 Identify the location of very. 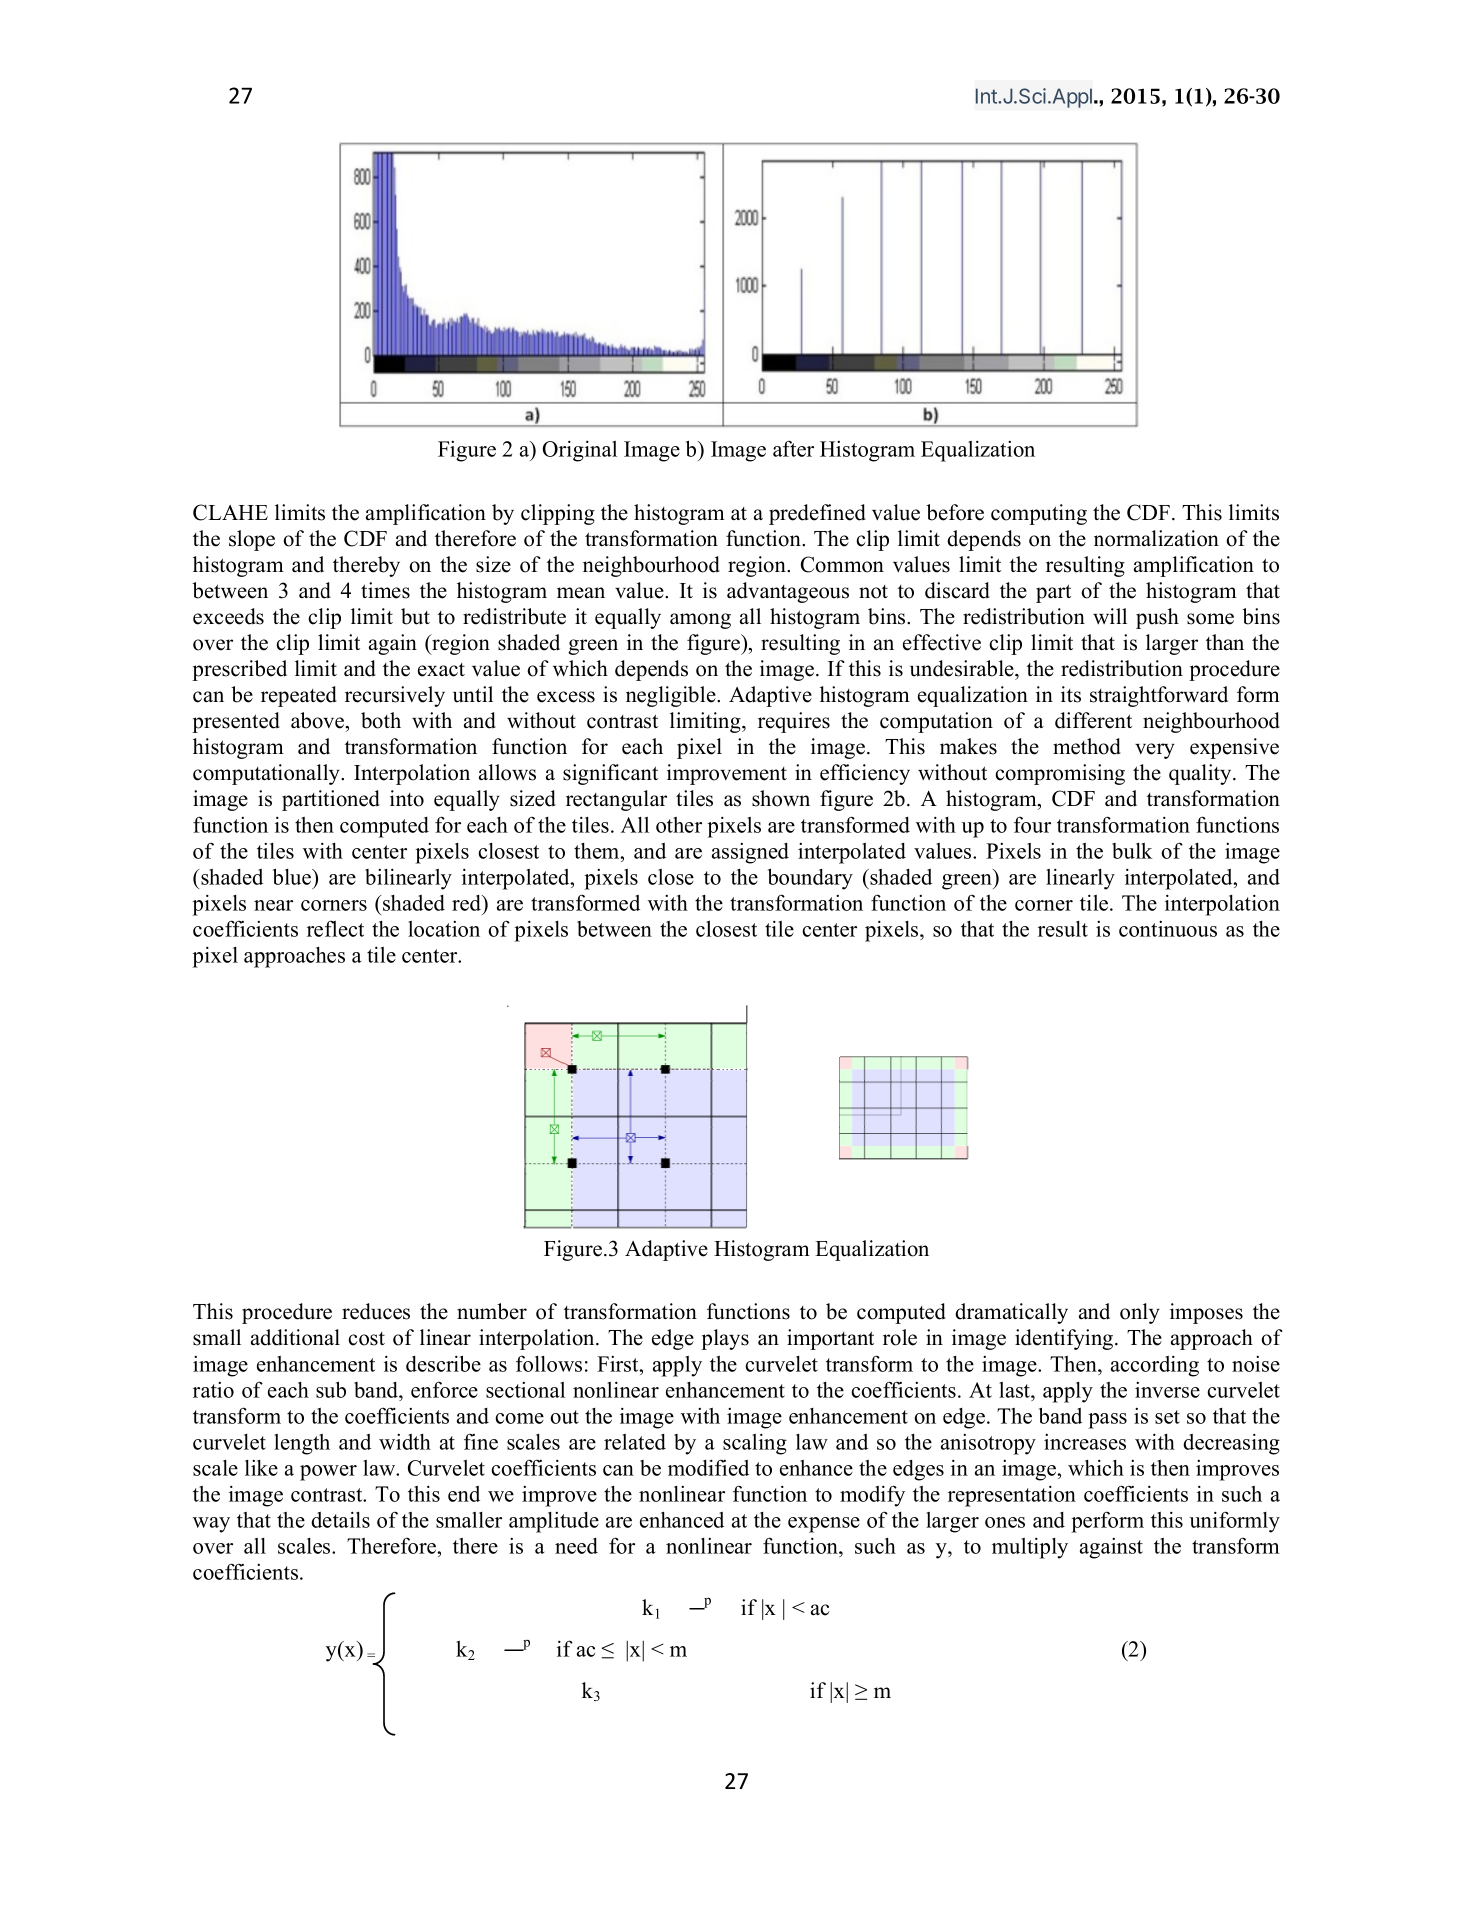
(1155, 751).
